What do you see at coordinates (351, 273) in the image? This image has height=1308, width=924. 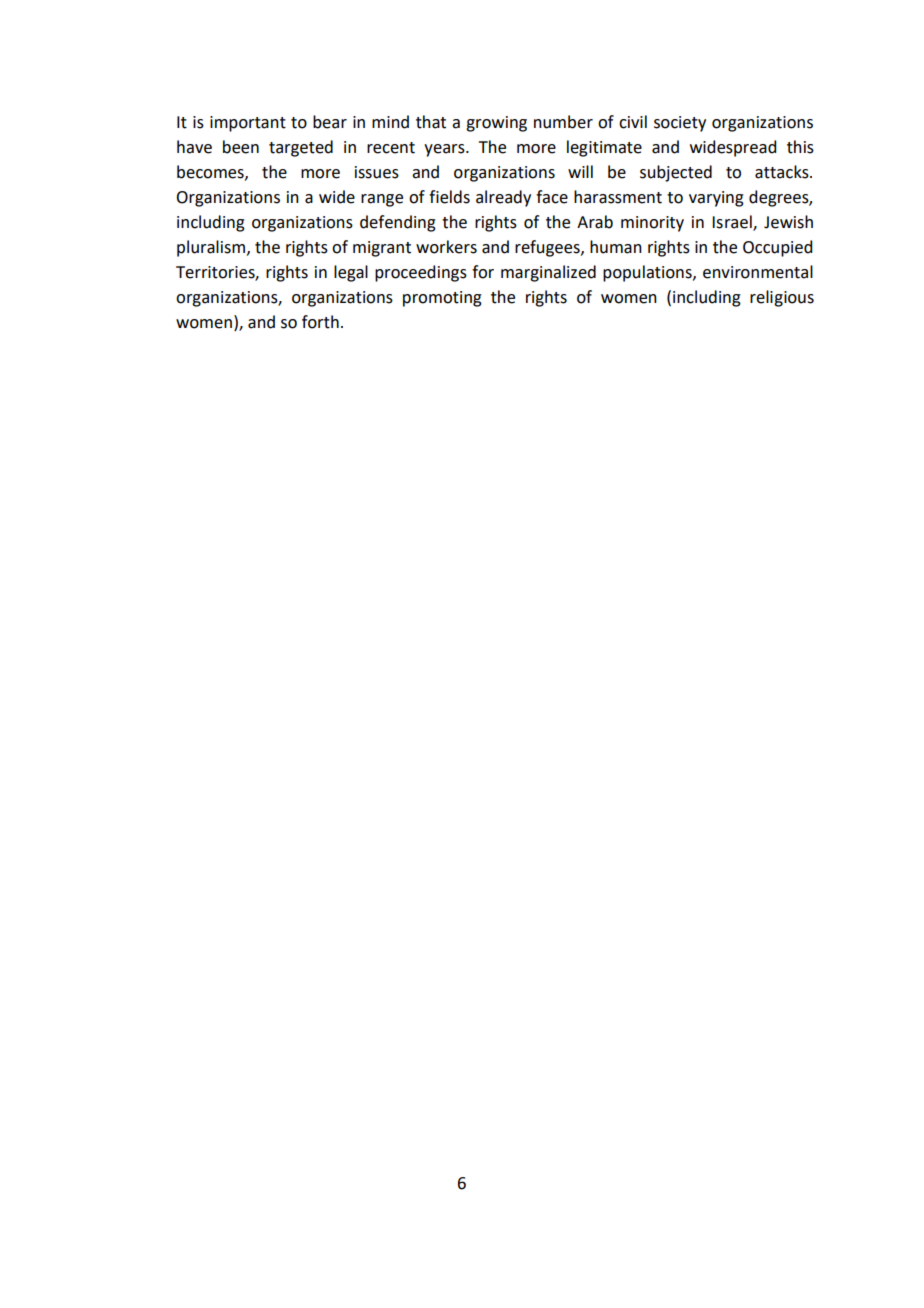 I see `legal` at bounding box center [351, 273].
